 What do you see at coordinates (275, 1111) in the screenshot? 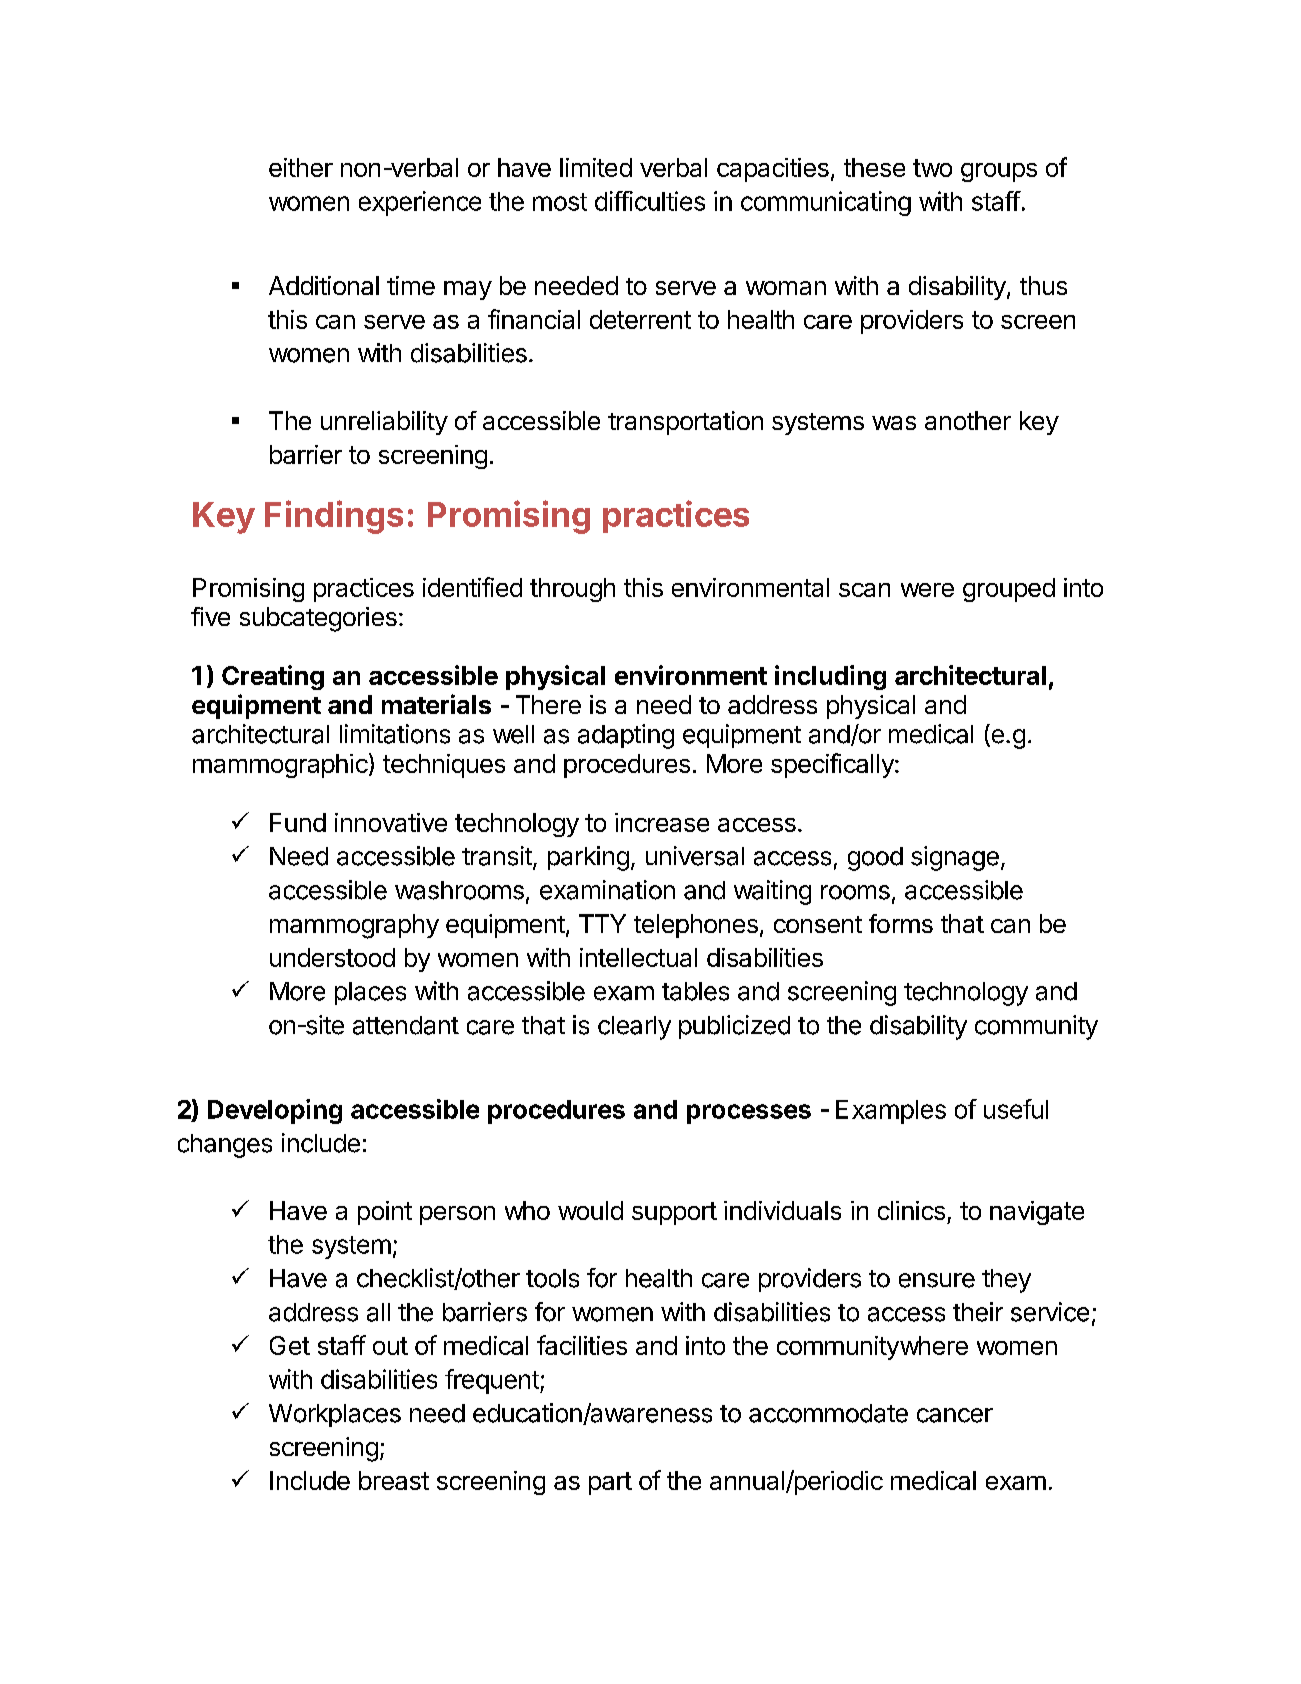
I see `Developing` at bounding box center [275, 1111].
